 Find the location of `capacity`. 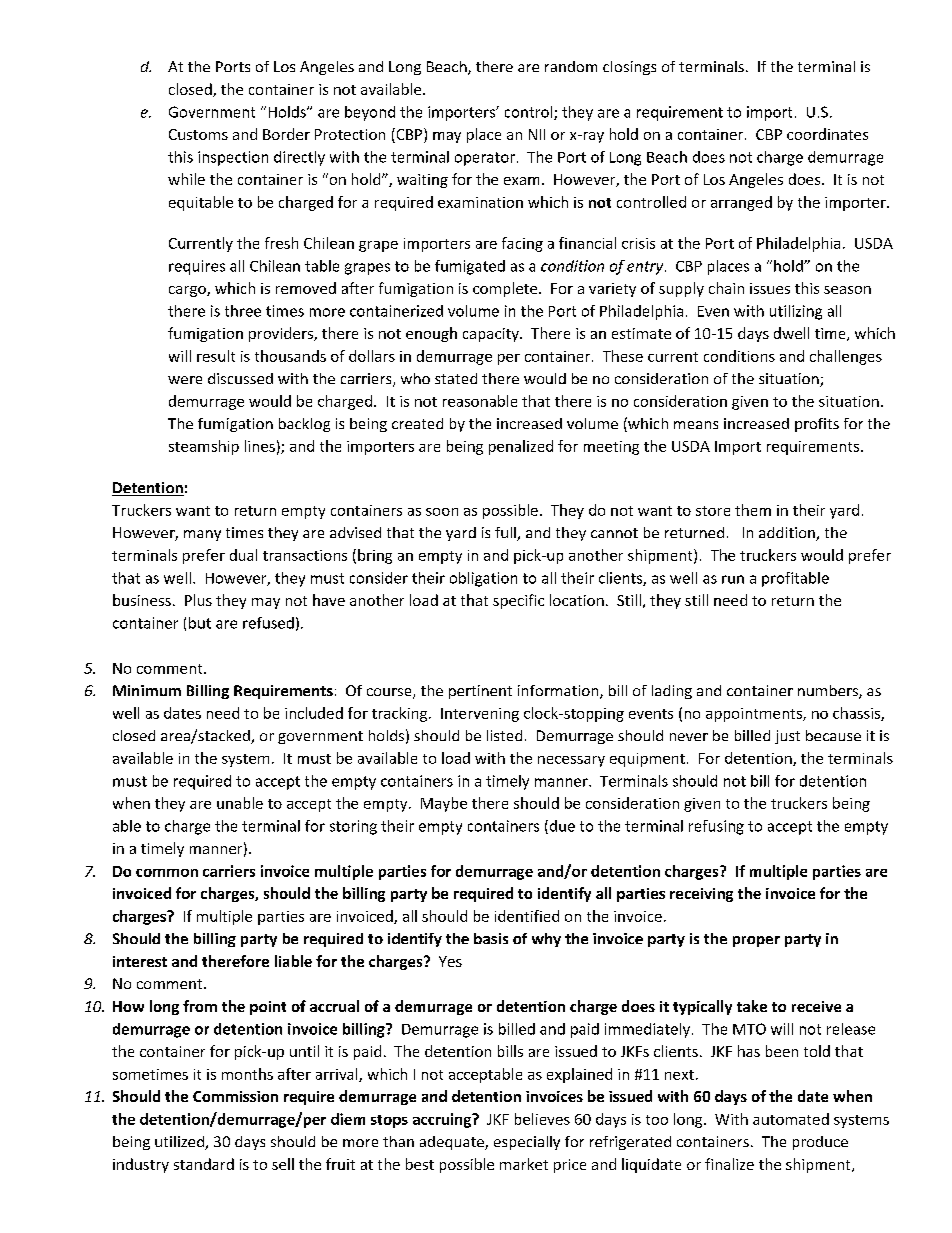

capacity is located at coordinates (492, 335).
